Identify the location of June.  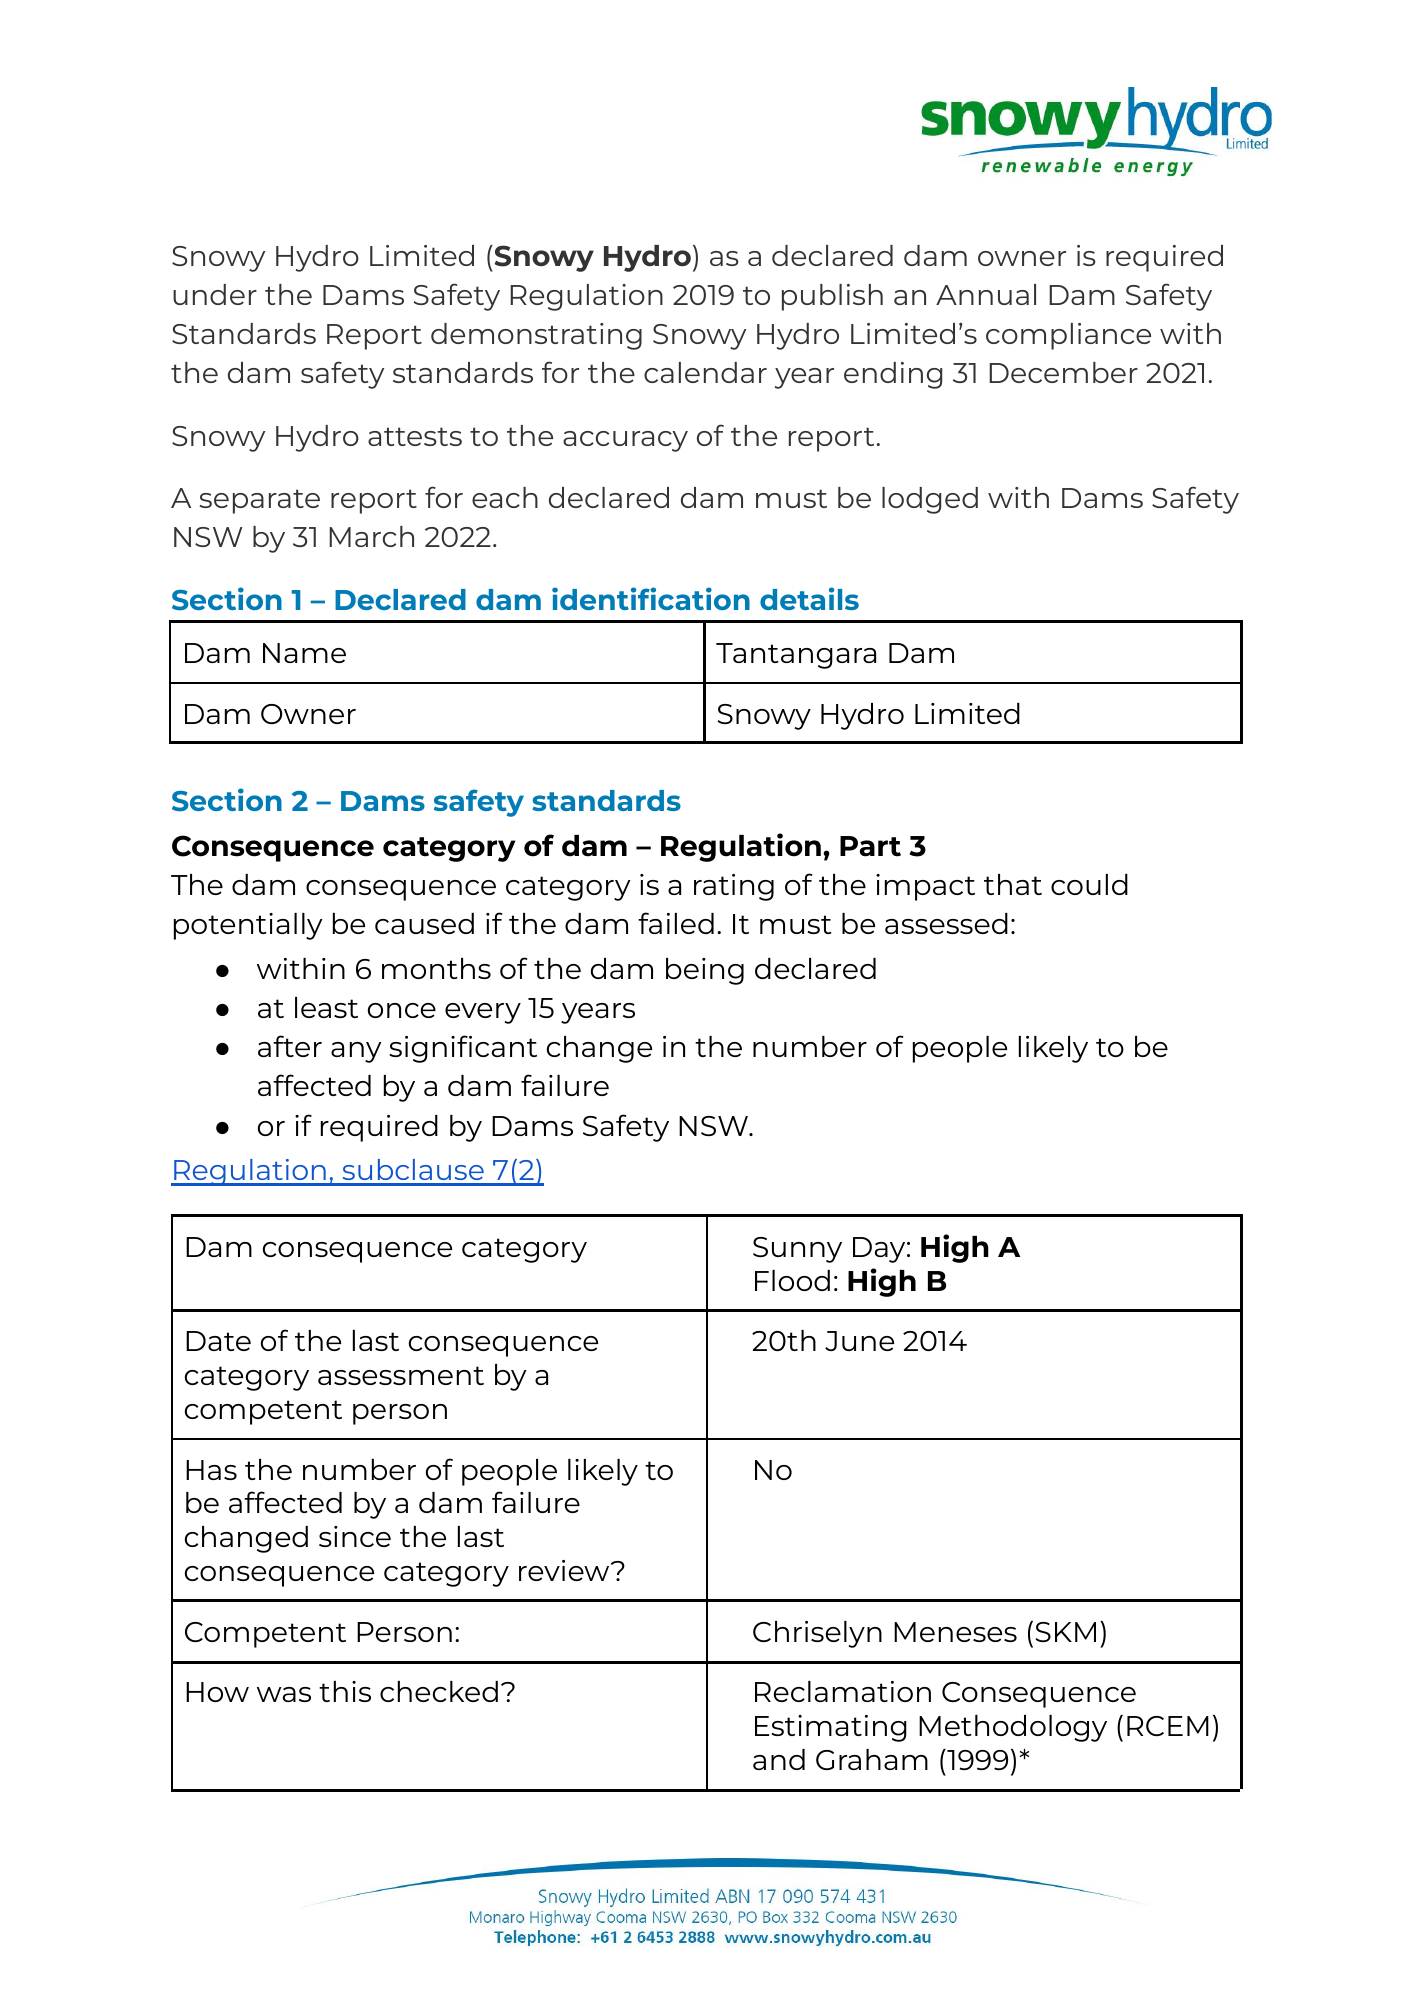
(859, 1341).
